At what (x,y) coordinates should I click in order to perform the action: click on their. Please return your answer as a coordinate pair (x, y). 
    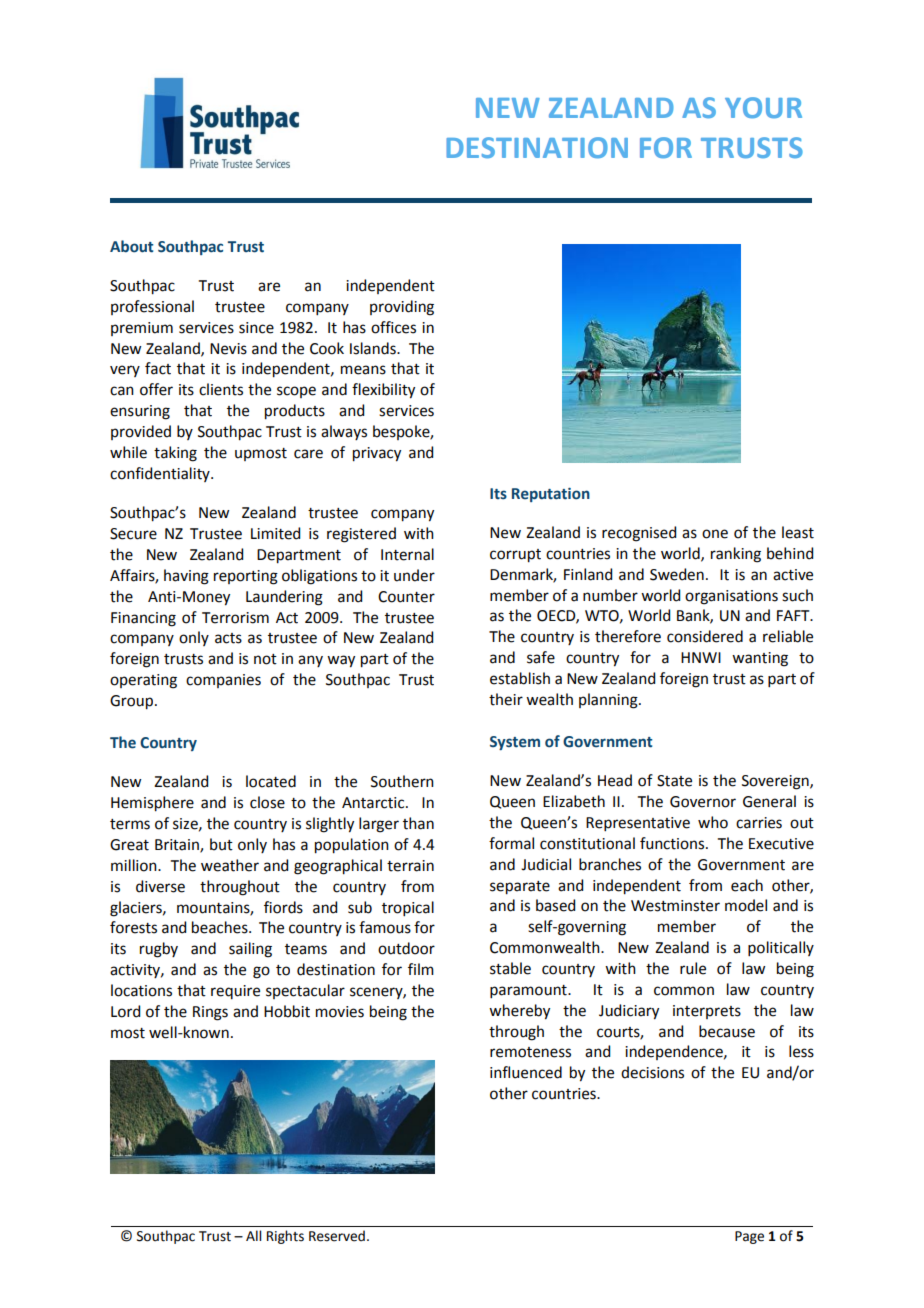
    Looking at the image, I should click on (506, 699).
